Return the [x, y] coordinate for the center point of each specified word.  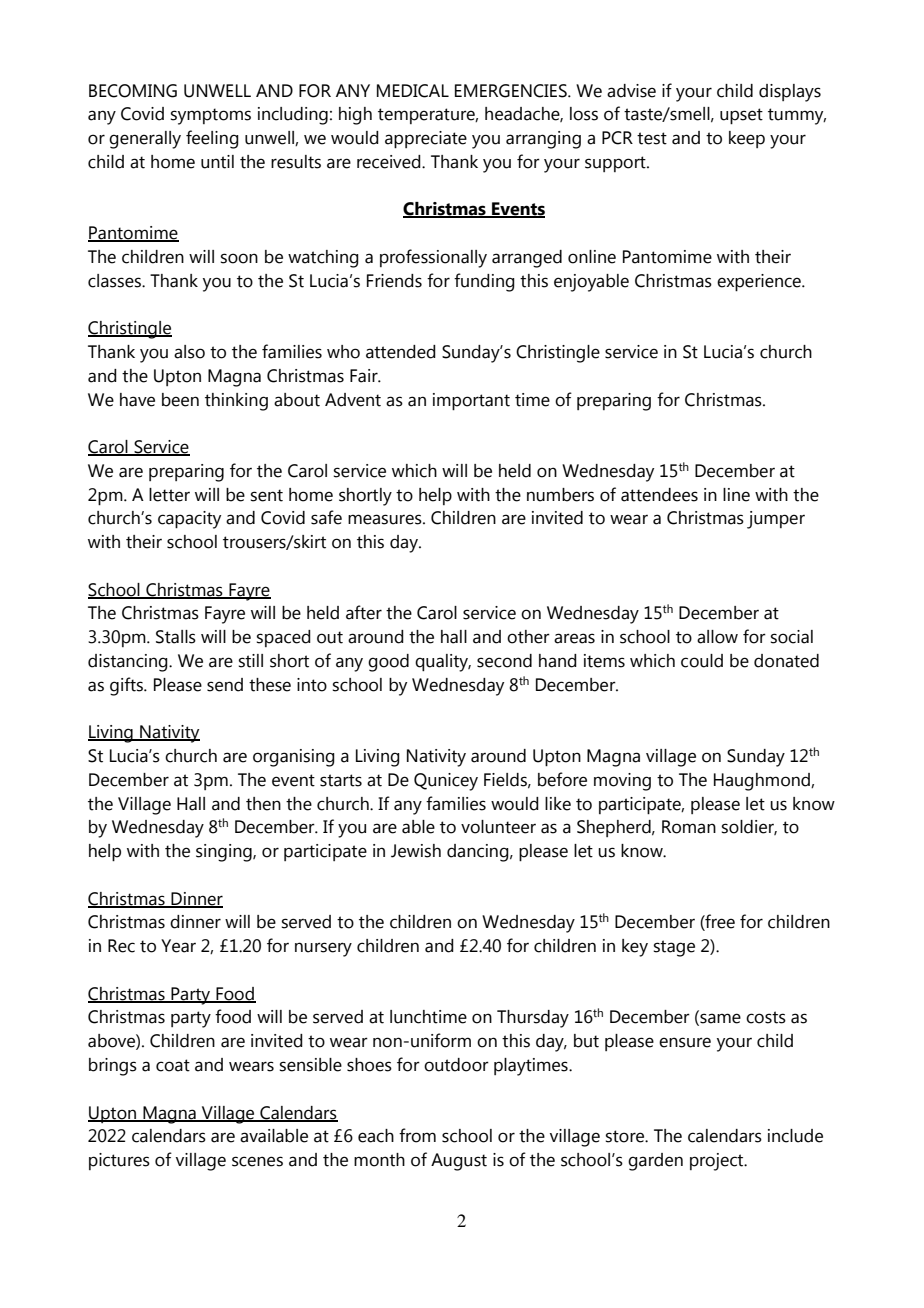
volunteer [498, 827]
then [263, 804]
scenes [257, 1161]
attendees [659, 495]
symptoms [211, 116]
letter [169, 495]
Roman [689, 827]
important [471, 402]
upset [741, 116]
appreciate [426, 140]
